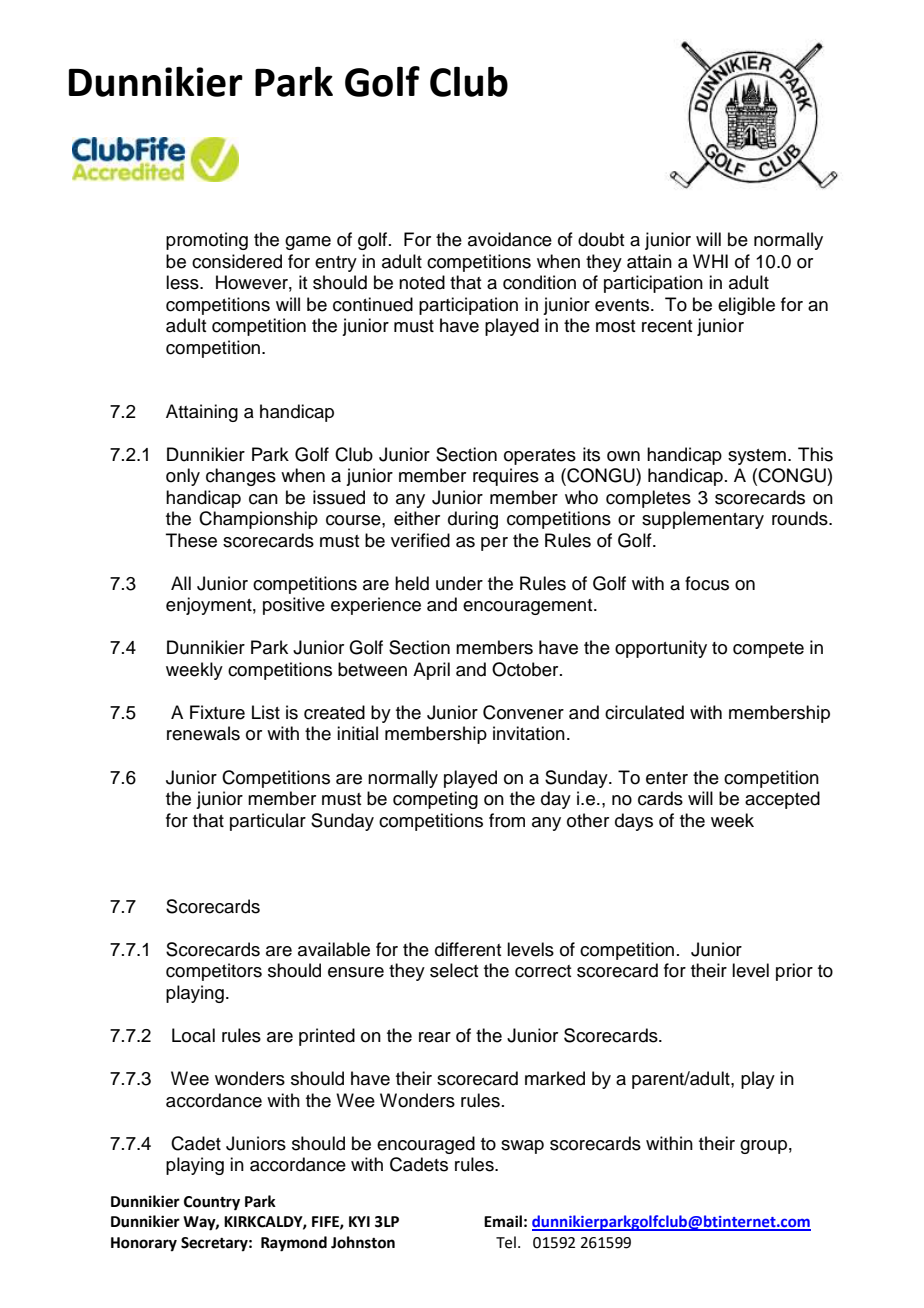  I want to click on competitors, so click(214, 972).
